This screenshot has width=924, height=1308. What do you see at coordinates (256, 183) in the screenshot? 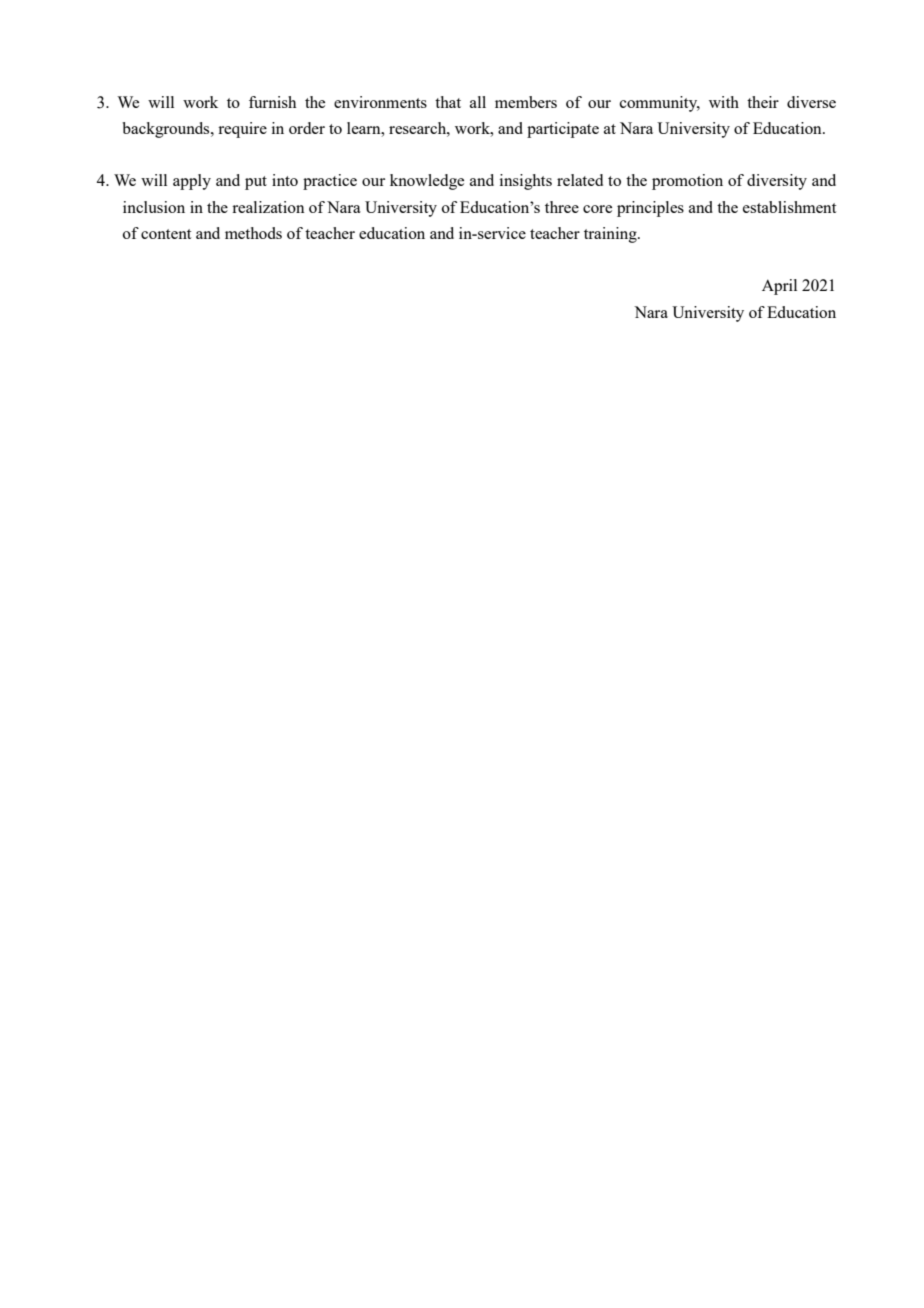
I see `put` at bounding box center [256, 183].
